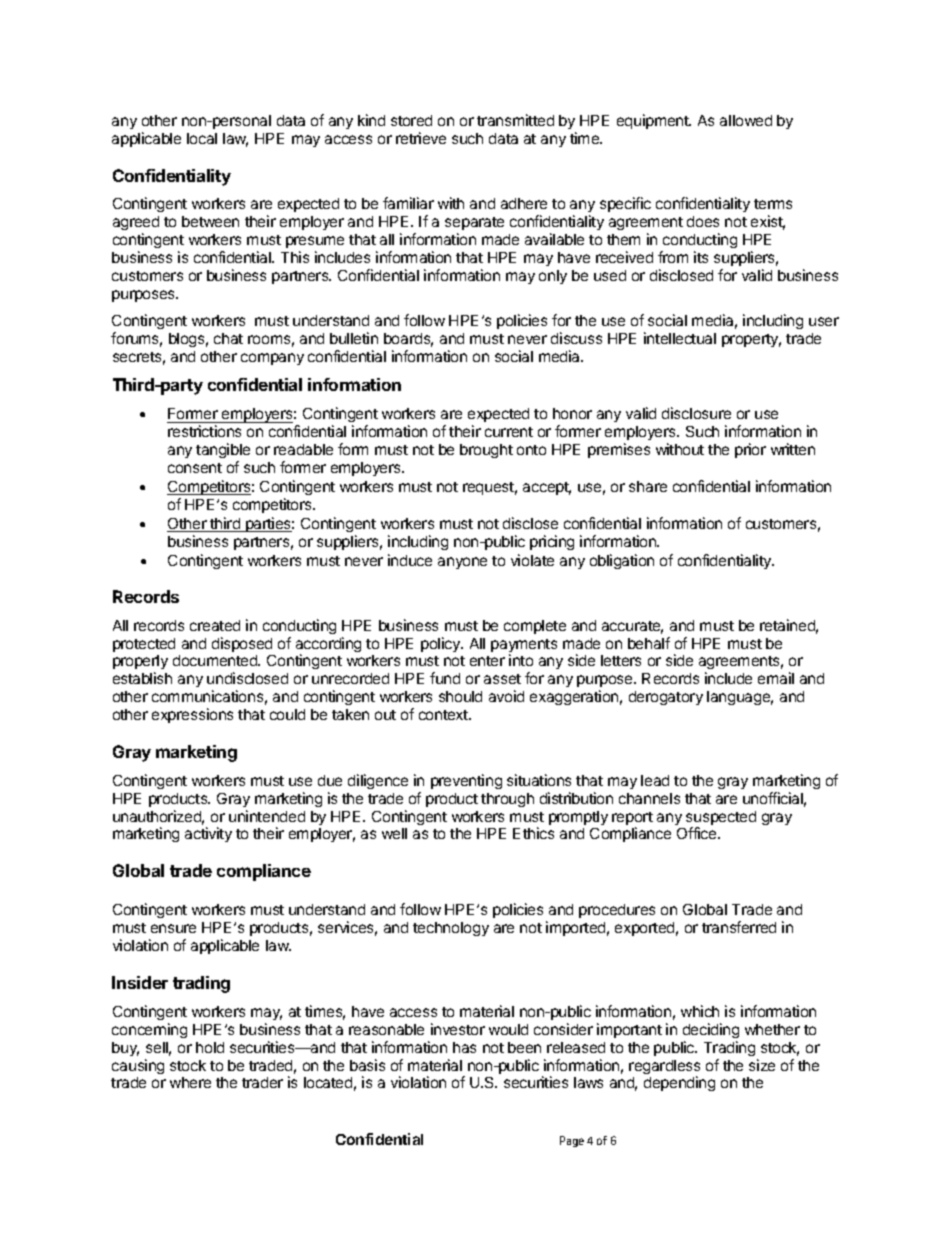 The image size is (952, 1233). Describe the element at coordinates (215, 625) in the page. I see `created` at that location.
